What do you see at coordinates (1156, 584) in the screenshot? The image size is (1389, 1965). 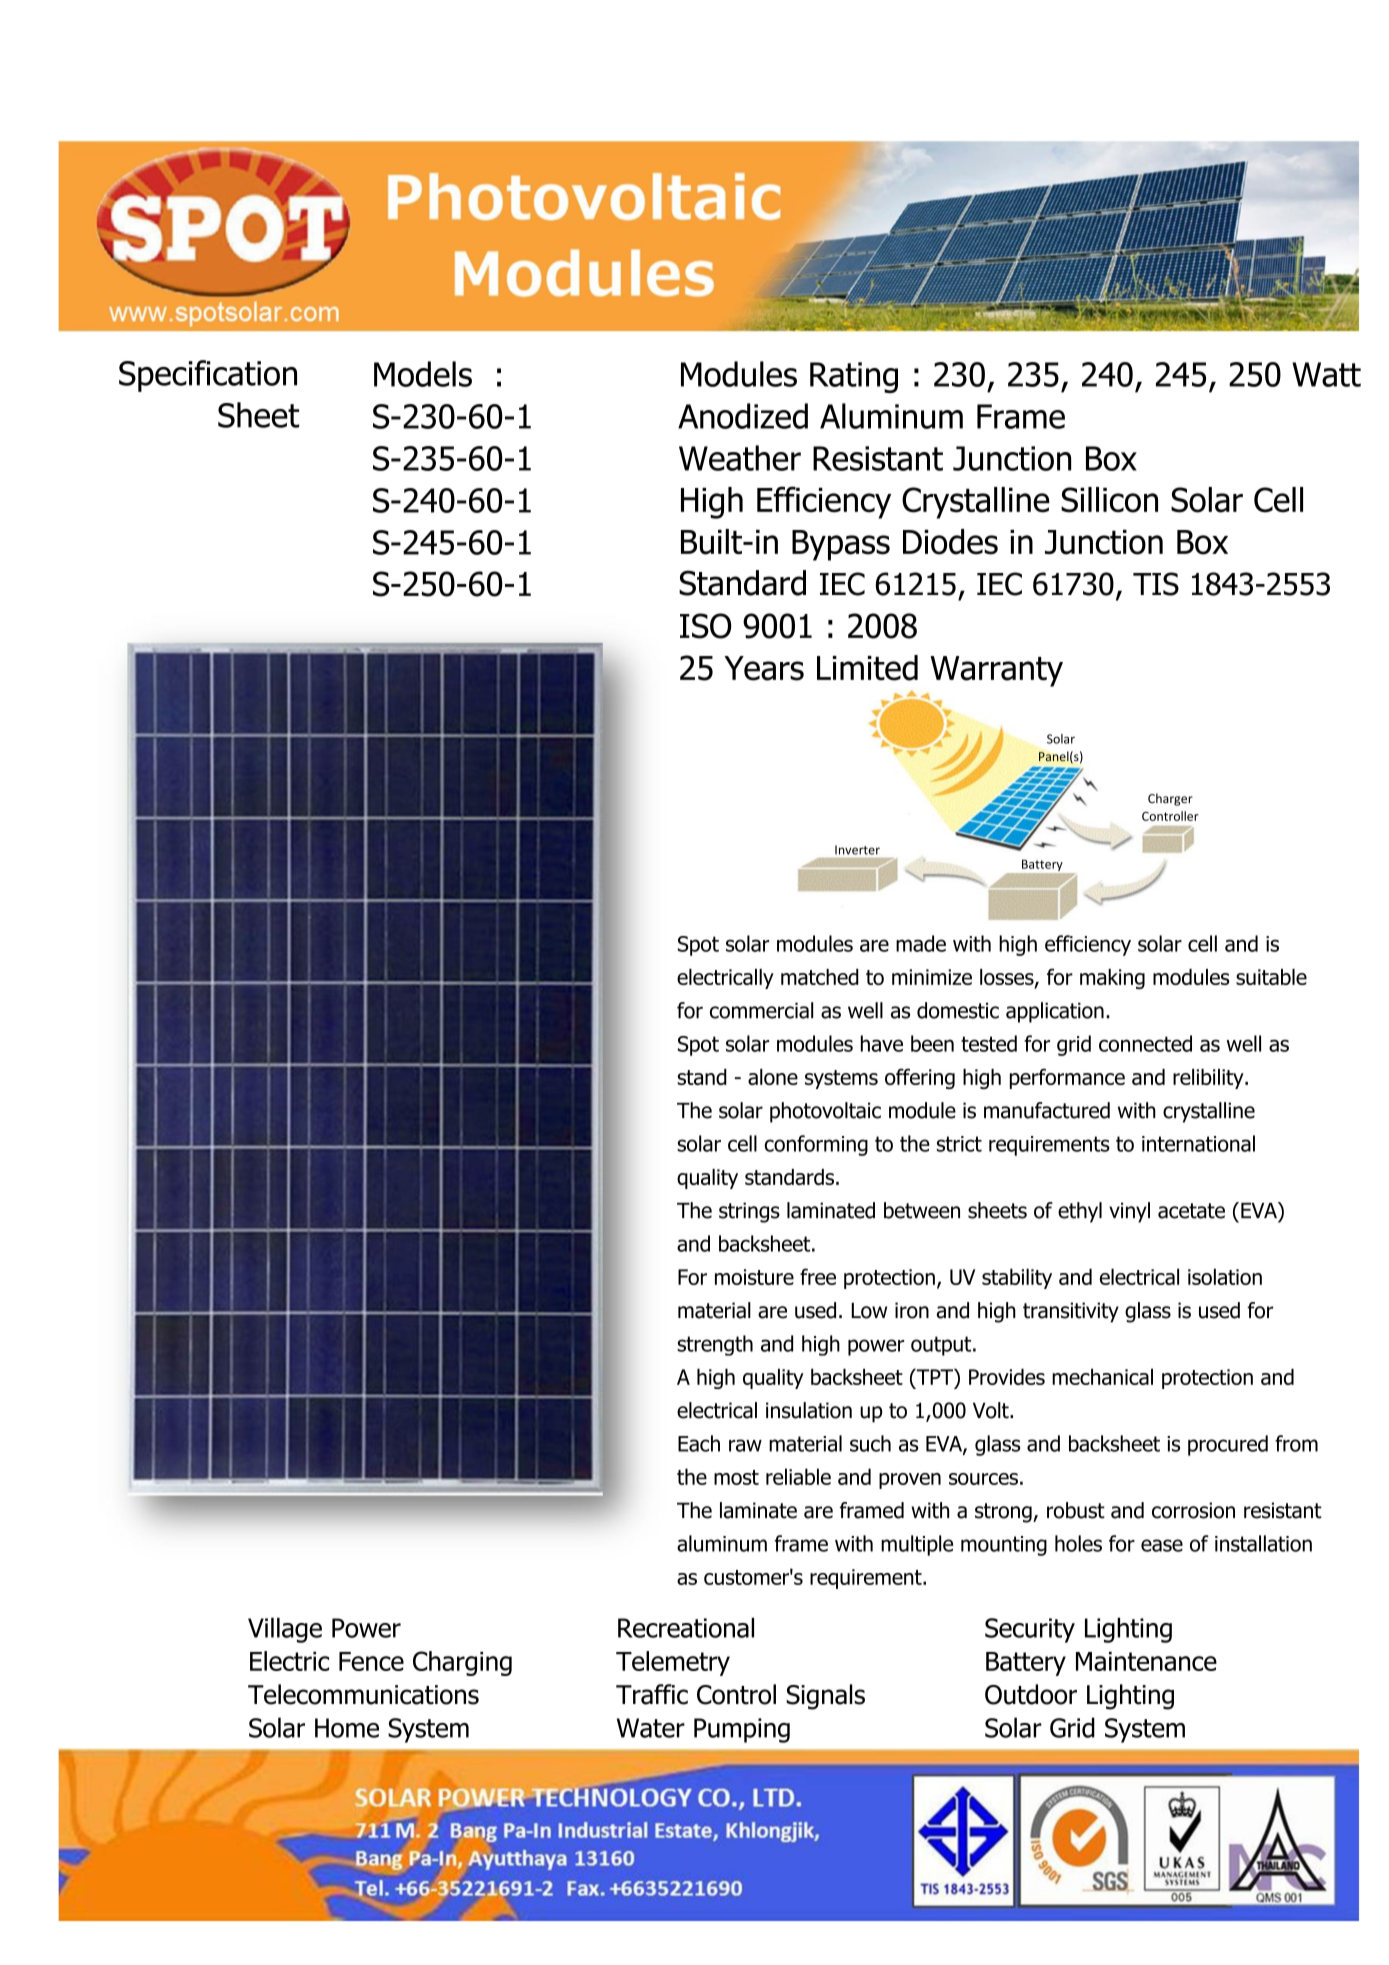 I see `TIS` at bounding box center [1156, 584].
